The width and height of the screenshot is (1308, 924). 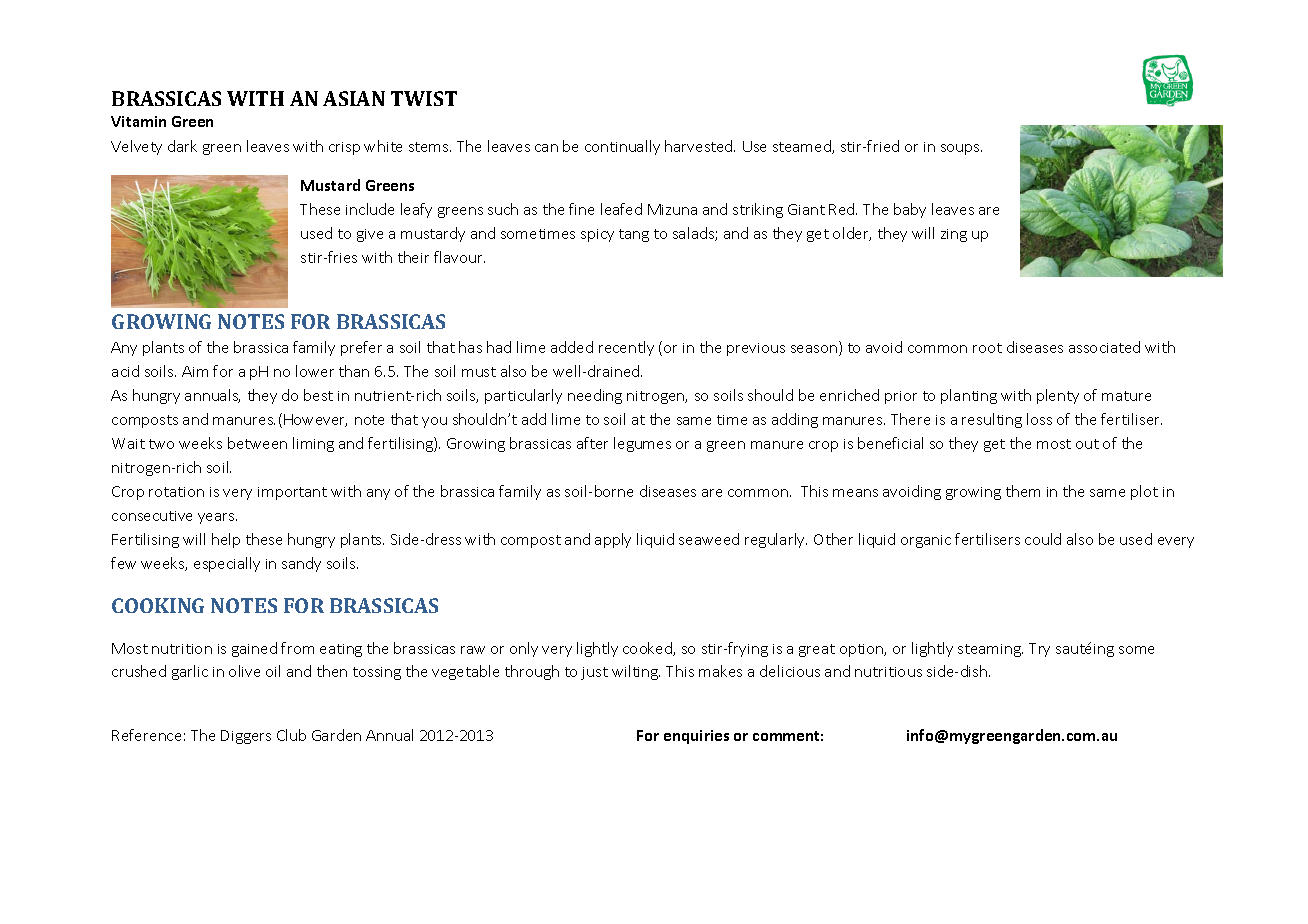 I want to click on enquiries, so click(x=696, y=737).
